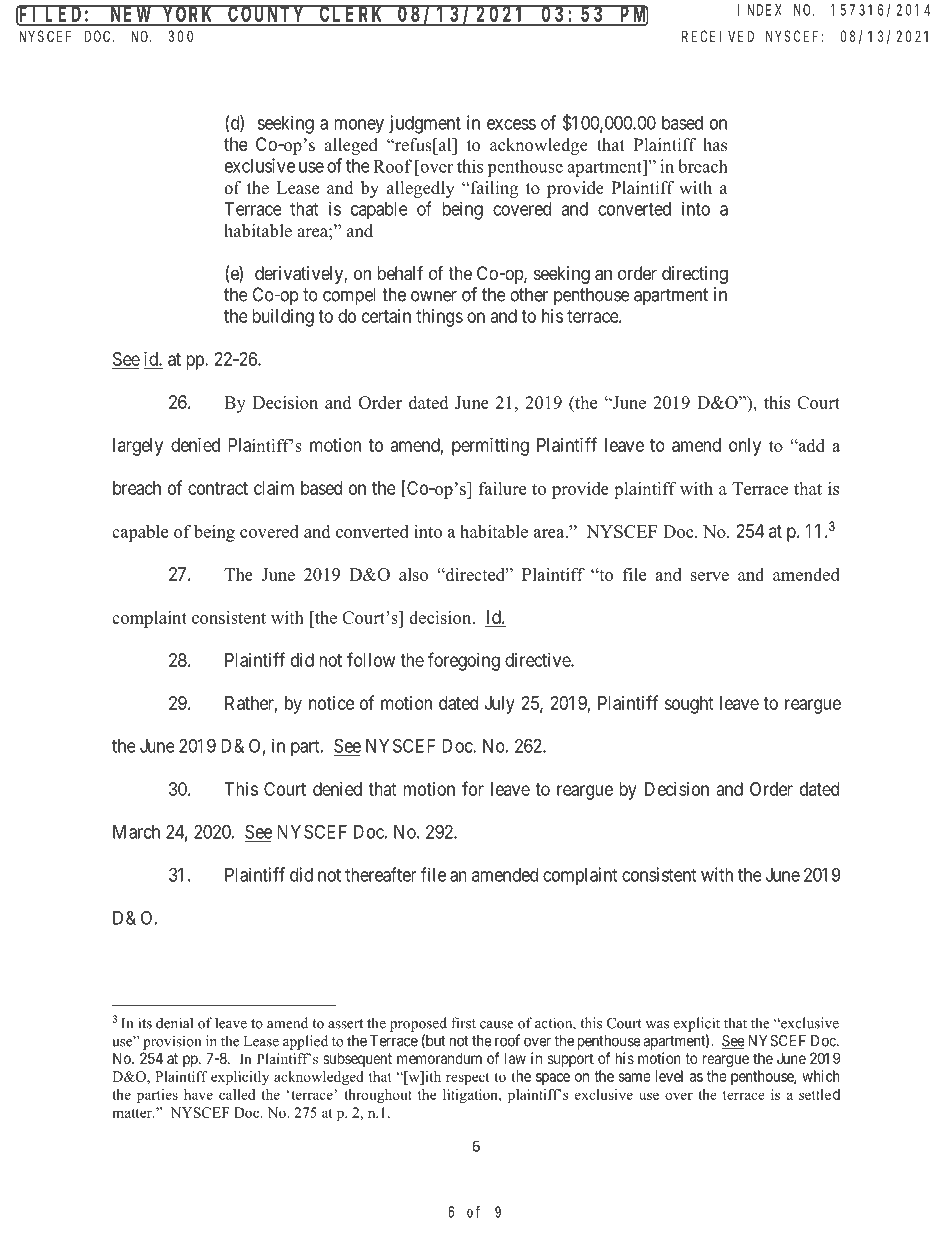 The width and height of the image is (952, 1233). What do you see at coordinates (511, 124) in the image?
I see `excess` at bounding box center [511, 124].
